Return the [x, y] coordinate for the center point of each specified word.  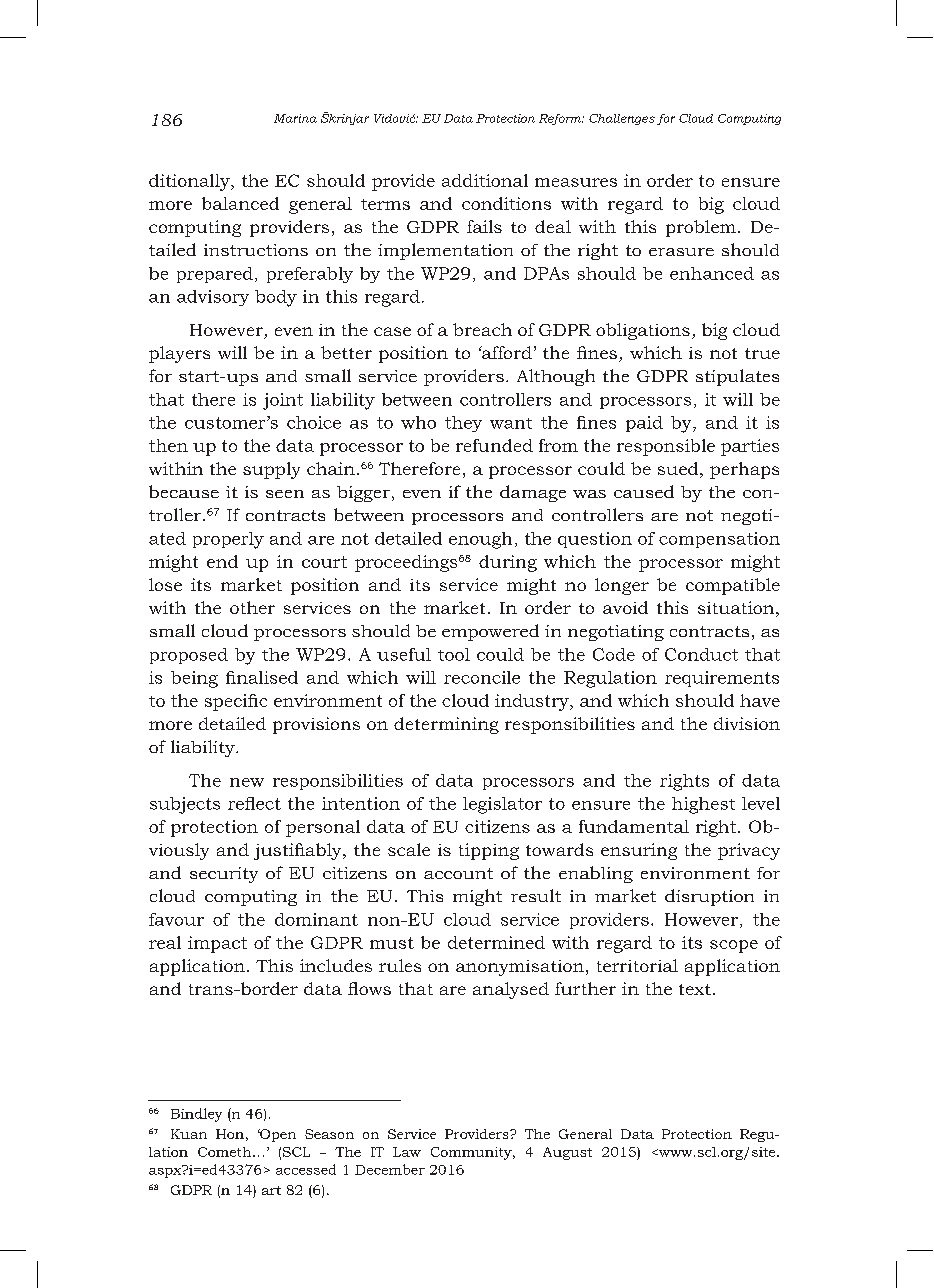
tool [454, 654]
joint [283, 401]
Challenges [622, 119]
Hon [230, 1134]
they [463, 424]
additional [485, 180]
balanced [240, 203]
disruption [709, 897]
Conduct [701, 654]
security [224, 875]
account [458, 873]
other [252, 607]
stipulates [737, 377]
